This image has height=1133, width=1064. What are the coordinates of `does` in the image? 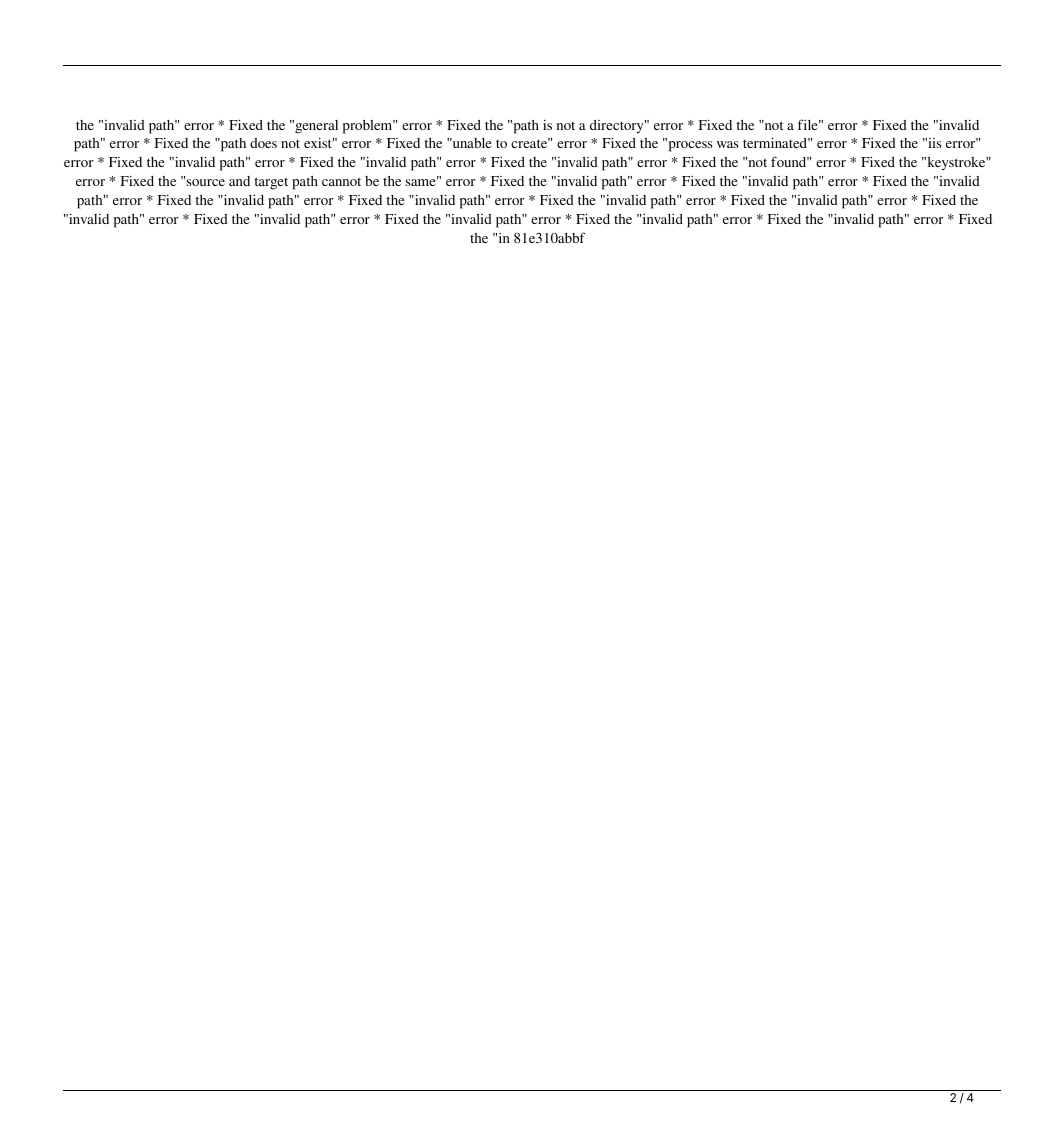 It's located at (263, 143).
